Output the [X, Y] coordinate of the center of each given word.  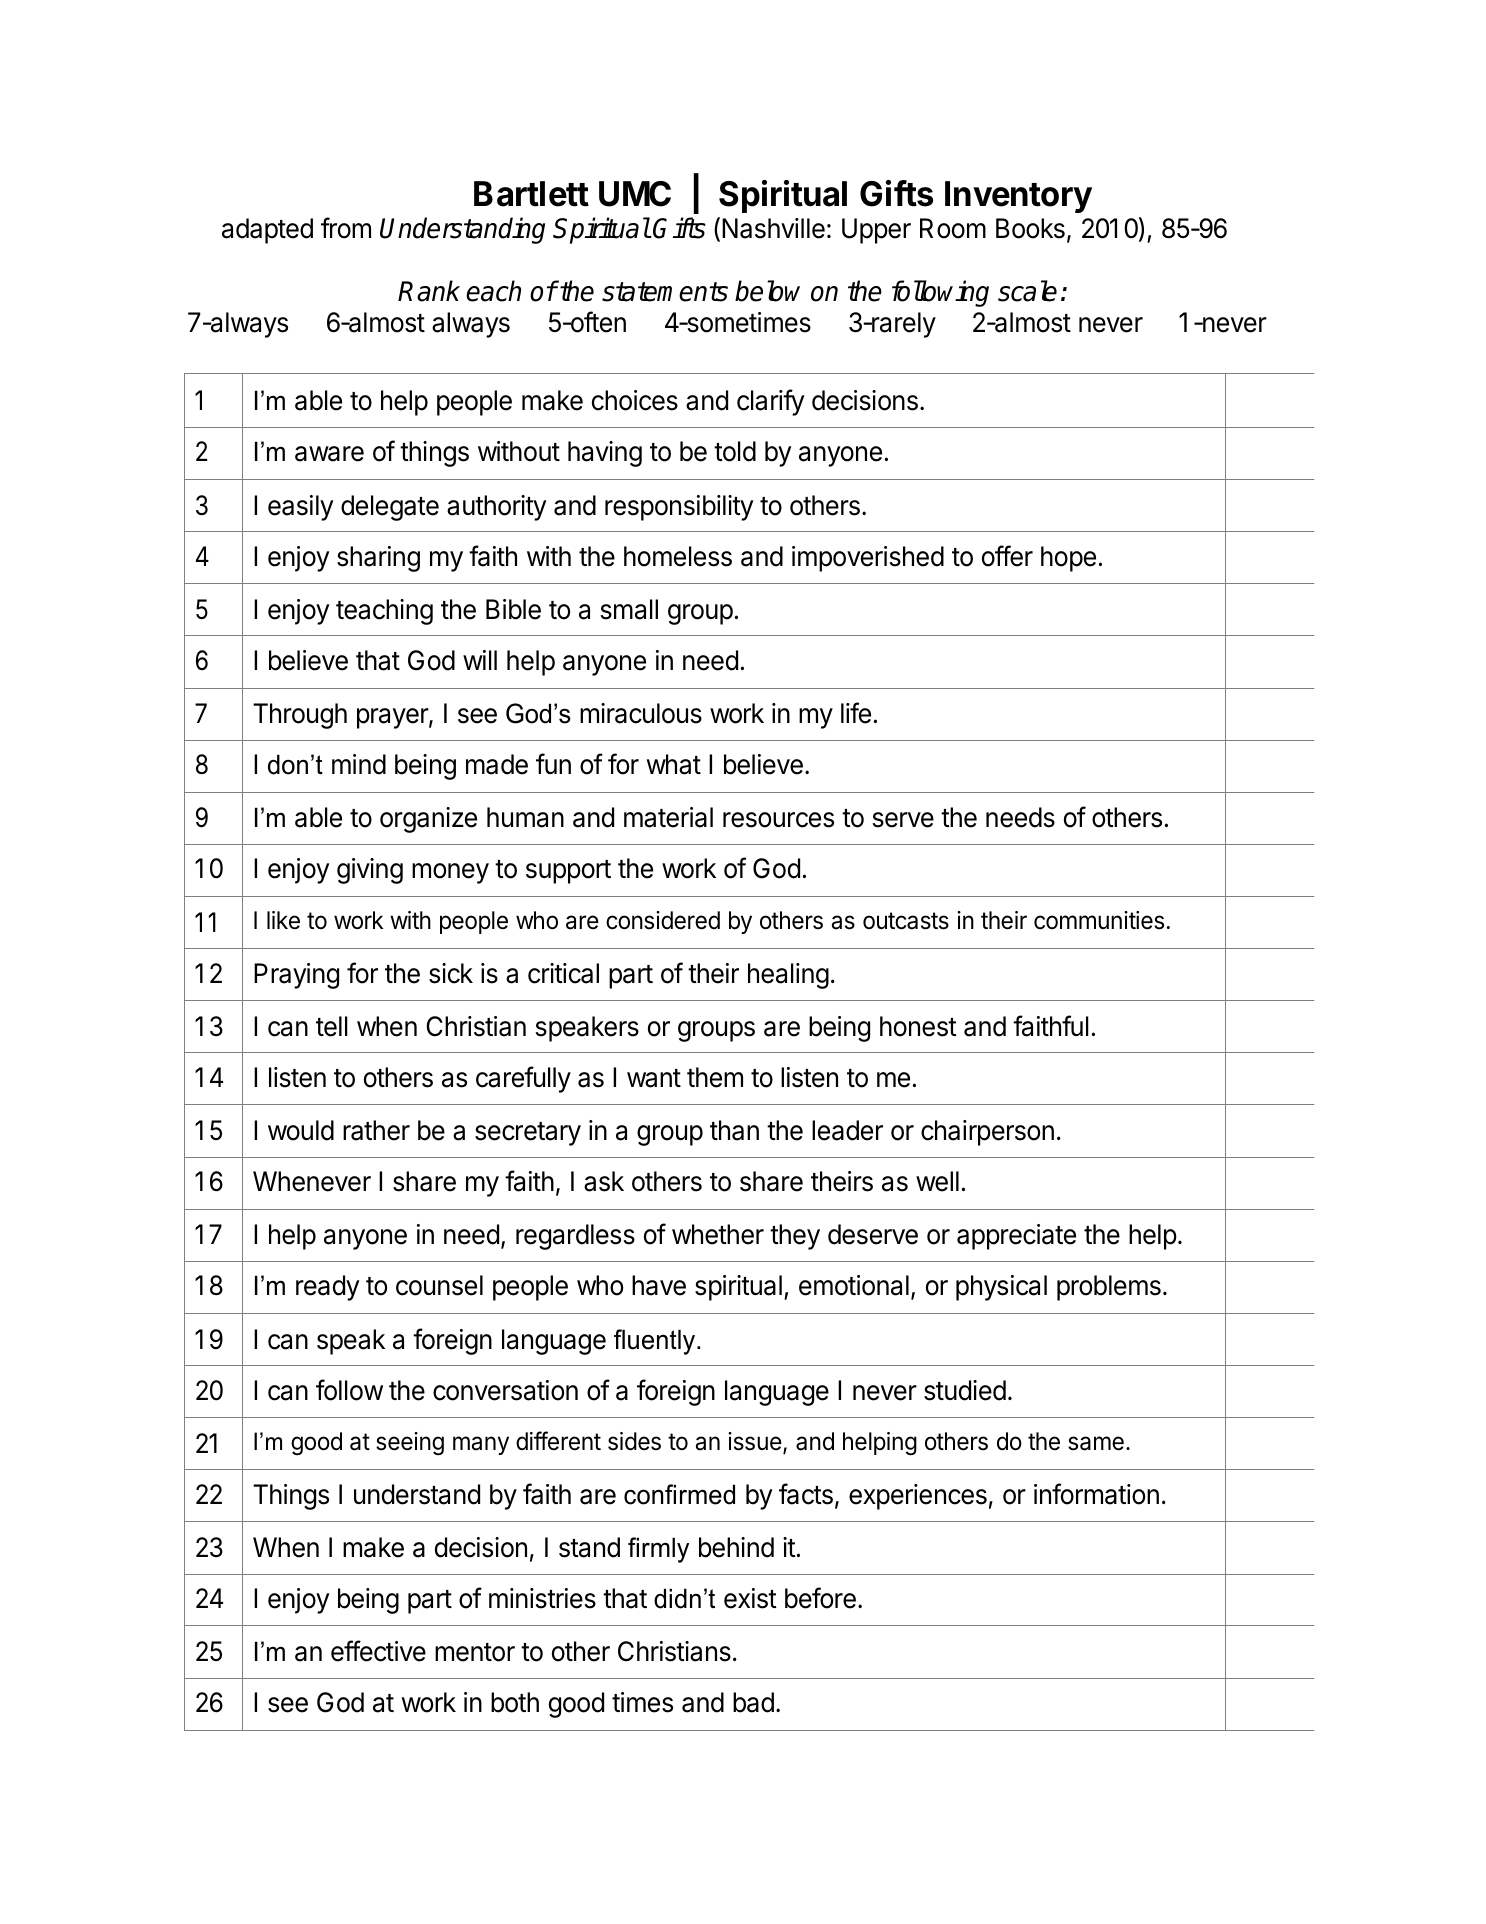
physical [1001, 1288]
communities [1099, 920]
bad [753, 1702]
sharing [378, 559]
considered [663, 920]
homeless [678, 556]
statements [665, 292]
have [659, 1285]
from [346, 228]
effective [378, 1651]
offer [1007, 556]
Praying [296, 976]
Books [1030, 228]
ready [327, 1288]
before [820, 1598]
